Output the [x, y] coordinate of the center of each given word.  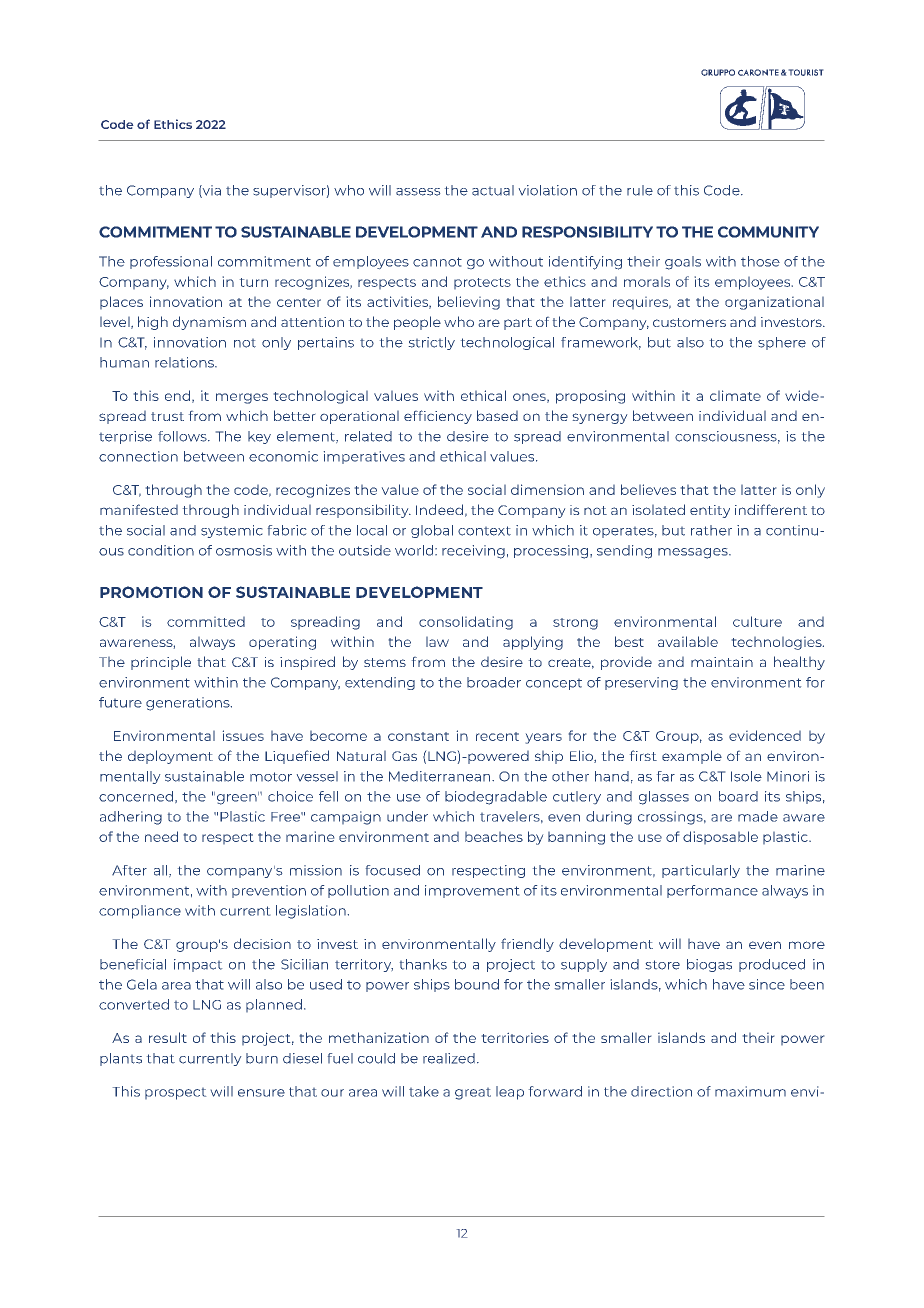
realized [449, 1058]
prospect [175, 1094]
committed [206, 622]
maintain [722, 662]
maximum [750, 1091]
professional [171, 262]
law [437, 642]
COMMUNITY [768, 232]
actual [493, 190]
